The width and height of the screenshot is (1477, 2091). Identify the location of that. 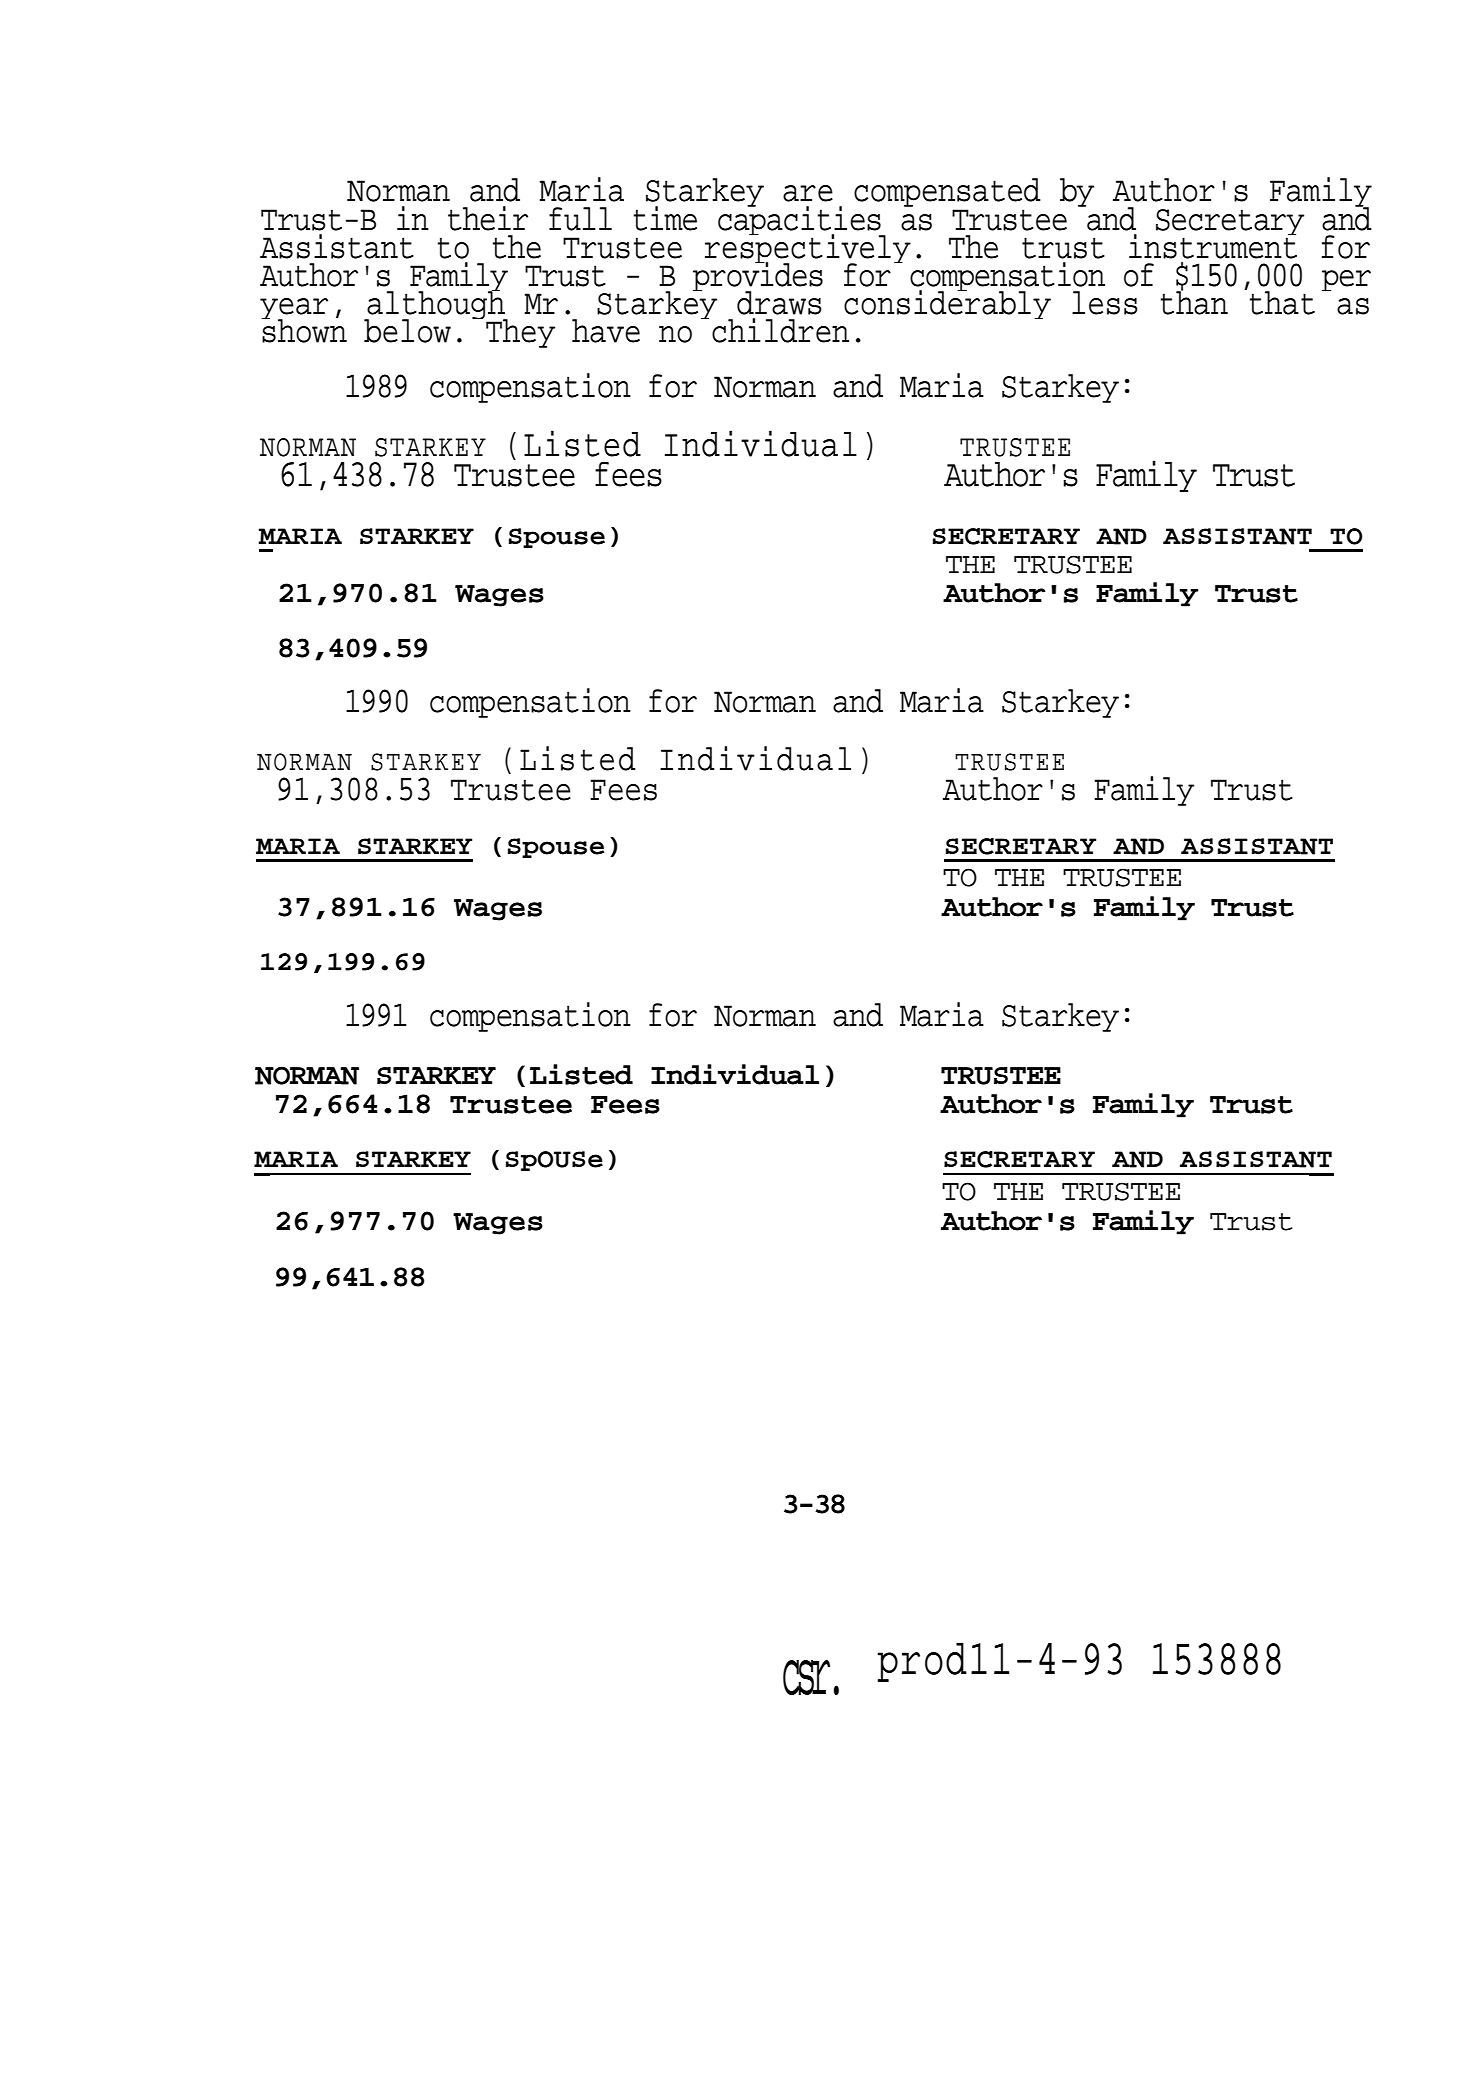
(1282, 303).
